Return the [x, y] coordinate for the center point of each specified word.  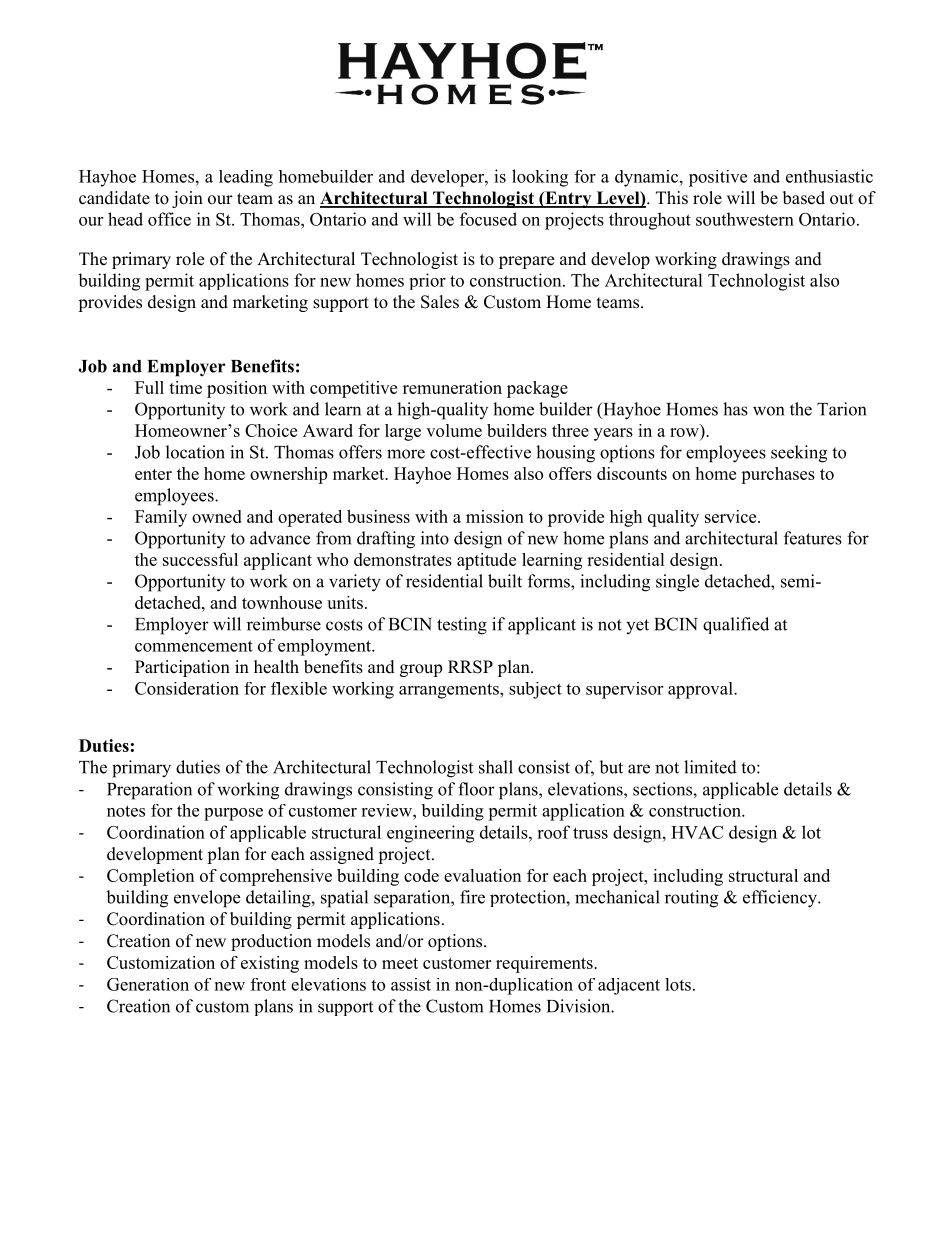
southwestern [745, 219]
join [187, 199]
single [677, 583]
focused [488, 219]
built [505, 581]
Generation [148, 984]
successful [200, 559]
